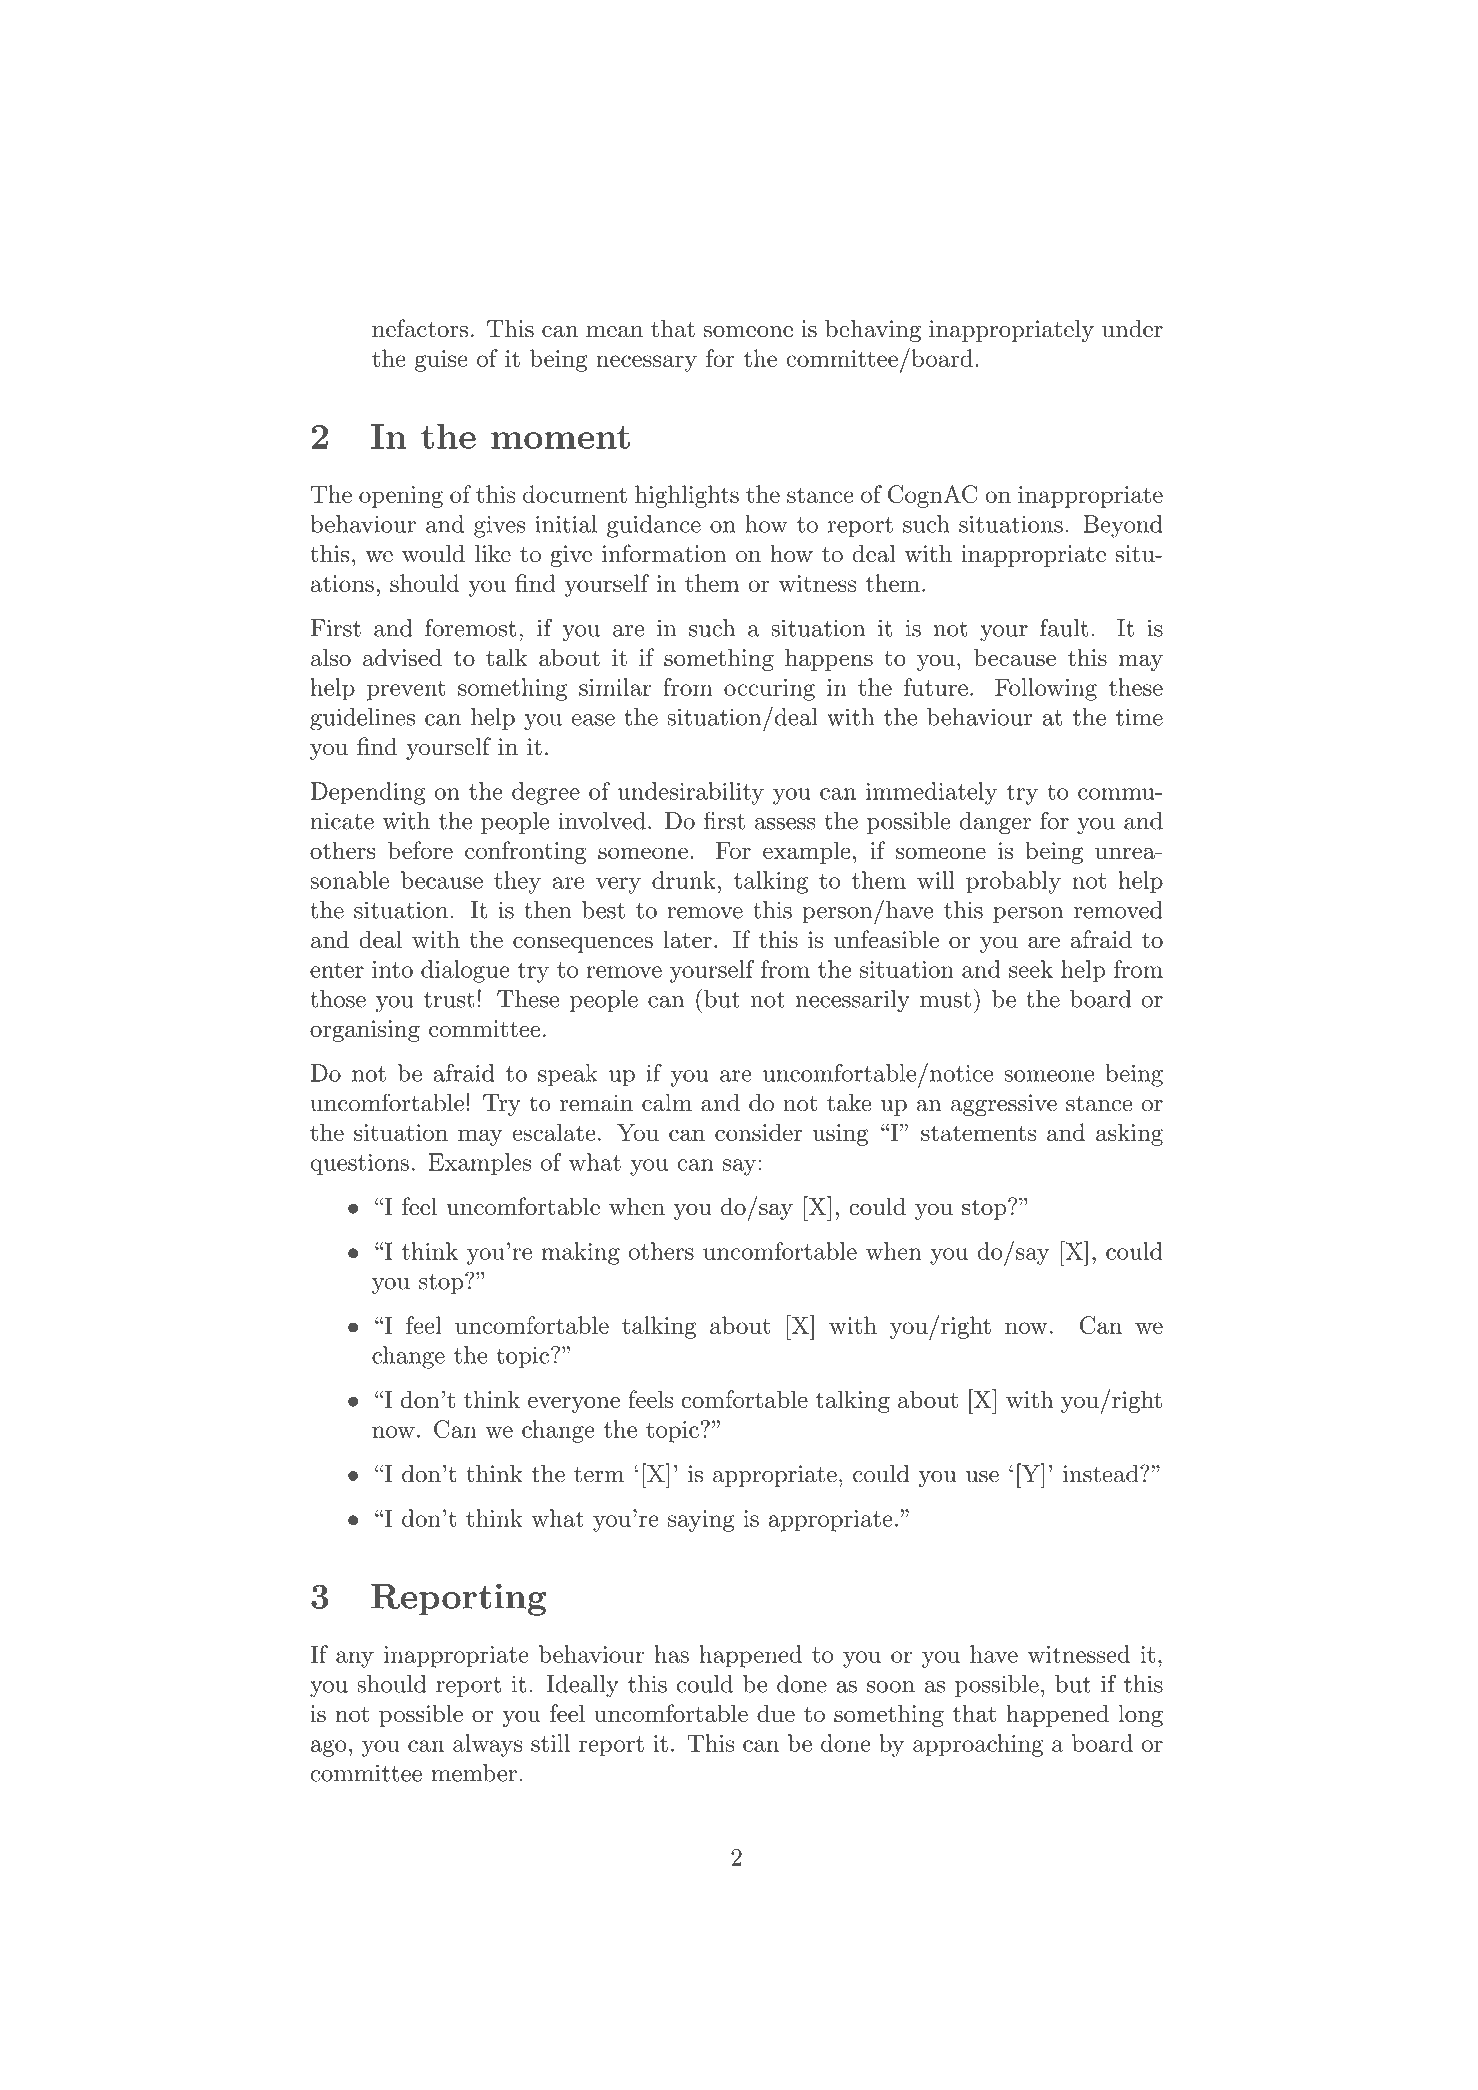 Image resolution: width=1478 pixels, height=2090 pixels. What do you see at coordinates (449, 1000) in the page?
I see `trust` at bounding box center [449, 1000].
